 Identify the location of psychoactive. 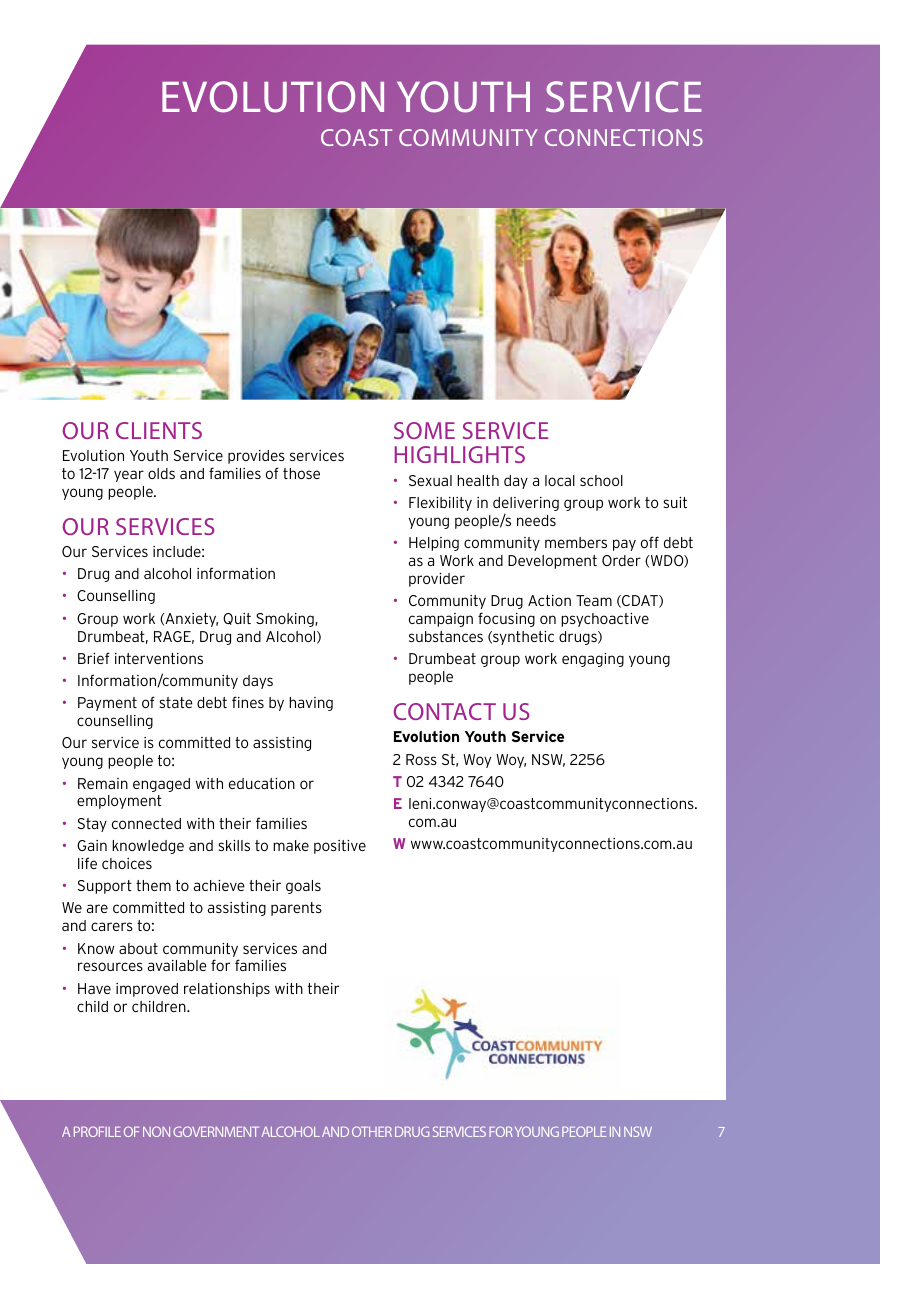
(605, 620).
